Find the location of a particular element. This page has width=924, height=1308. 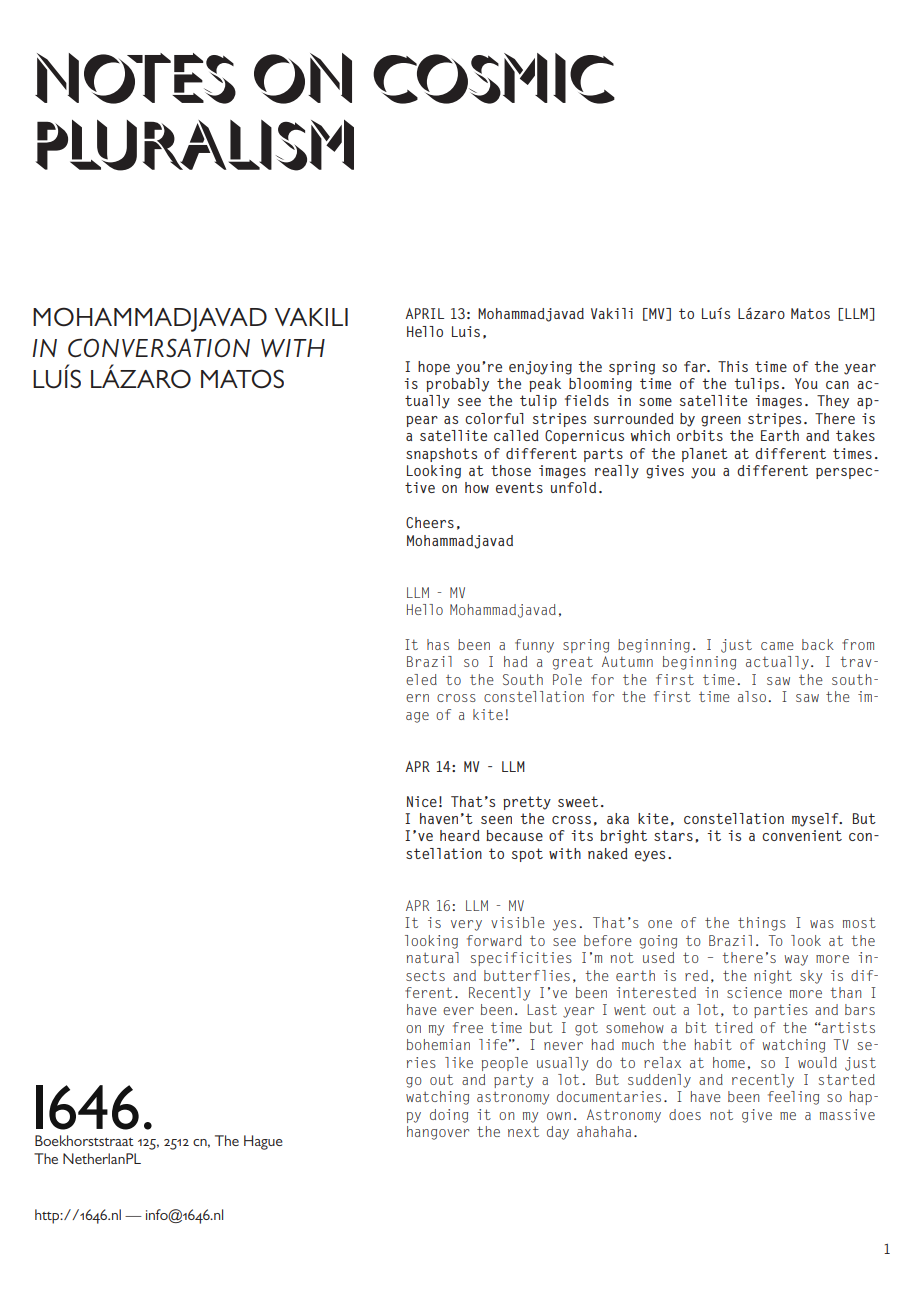

came is located at coordinates (777, 646).
